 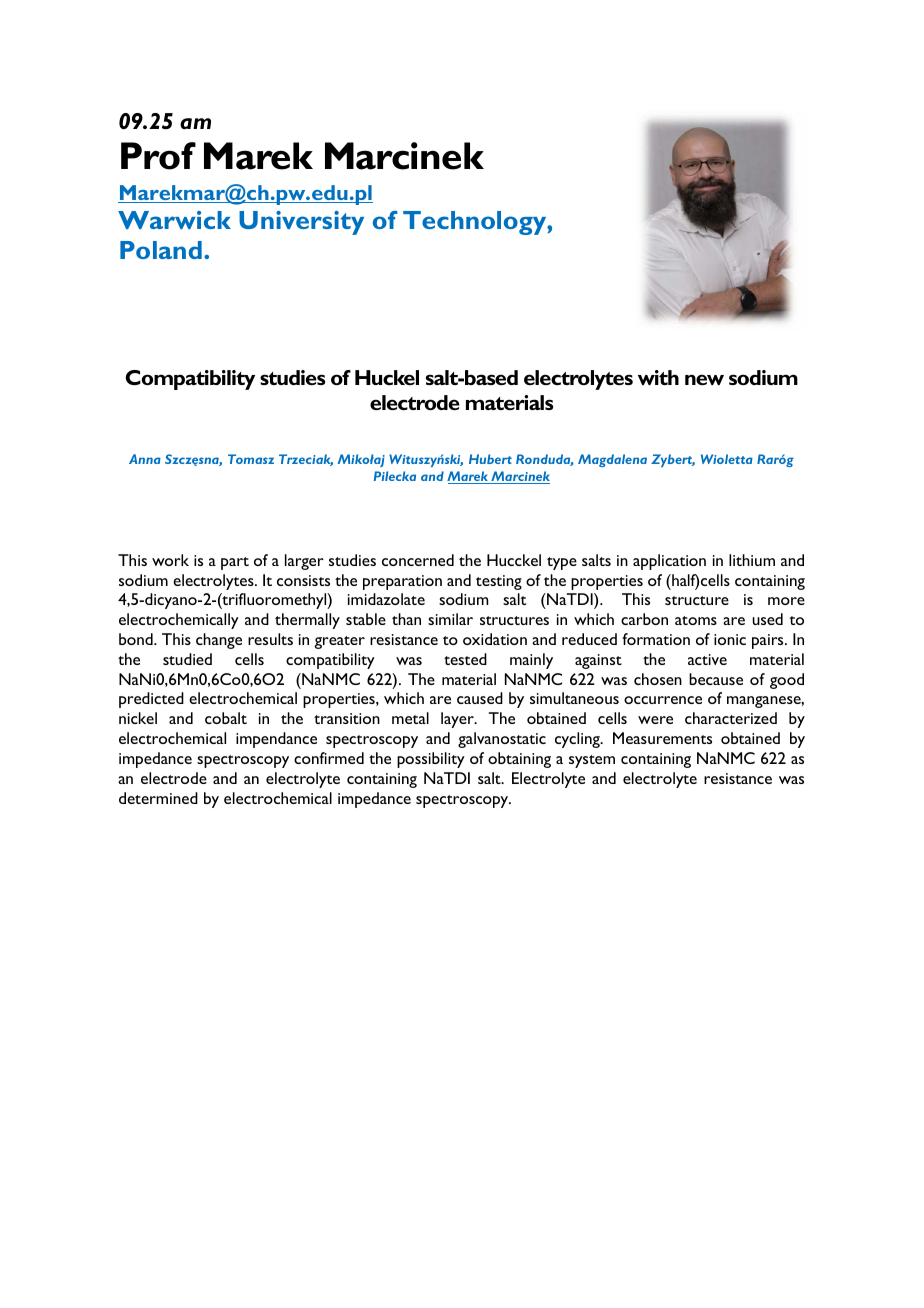 I want to click on determined, so click(x=158, y=798).
